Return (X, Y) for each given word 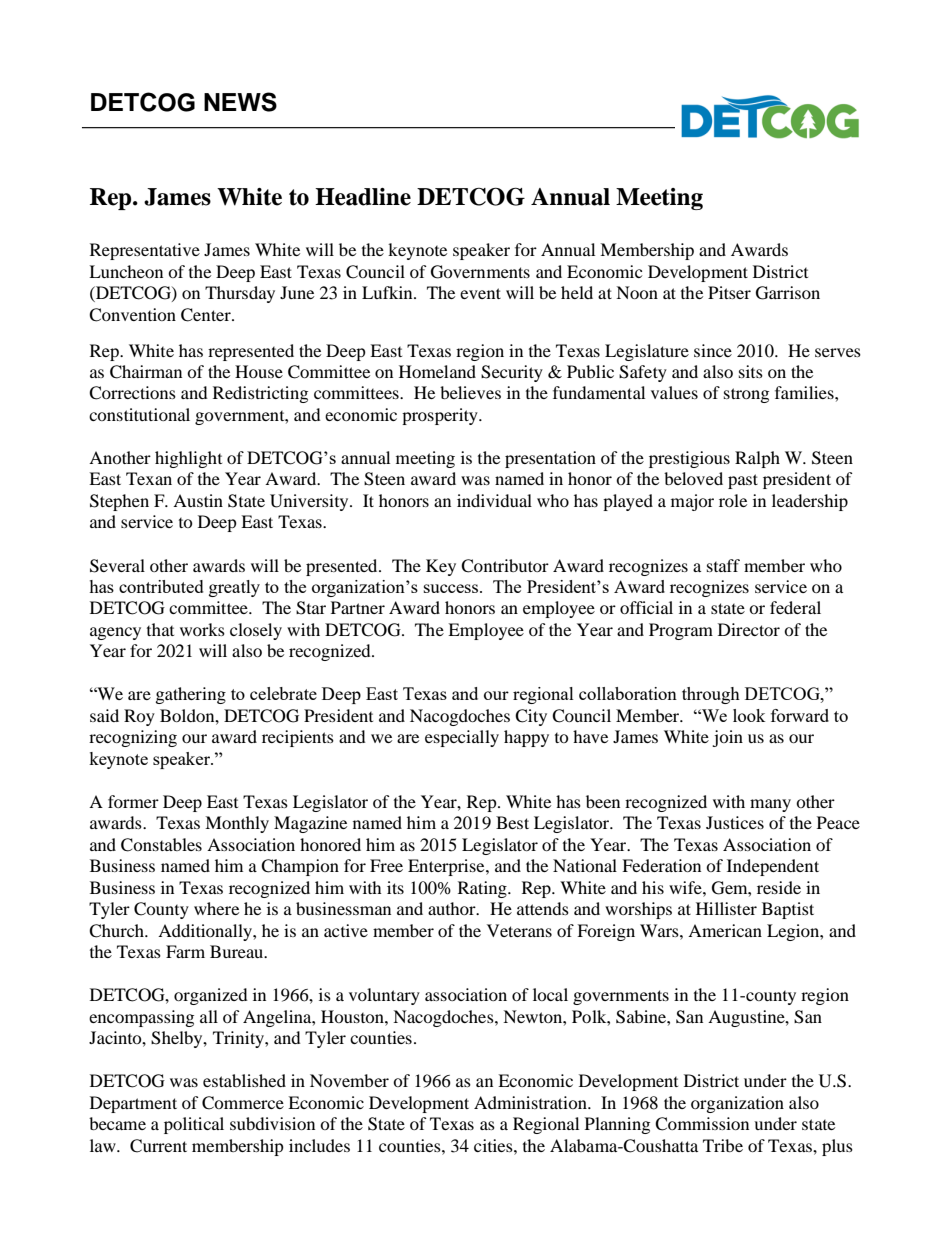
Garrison (788, 293)
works (202, 629)
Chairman (146, 372)
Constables (161, 845)
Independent (773, 867)
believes (470, 392)
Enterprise (447, 867)
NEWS (240, 102)
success (452, 588)
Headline (363, 197)
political (194, 1125)
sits (751, 371)
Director (749, 629)
